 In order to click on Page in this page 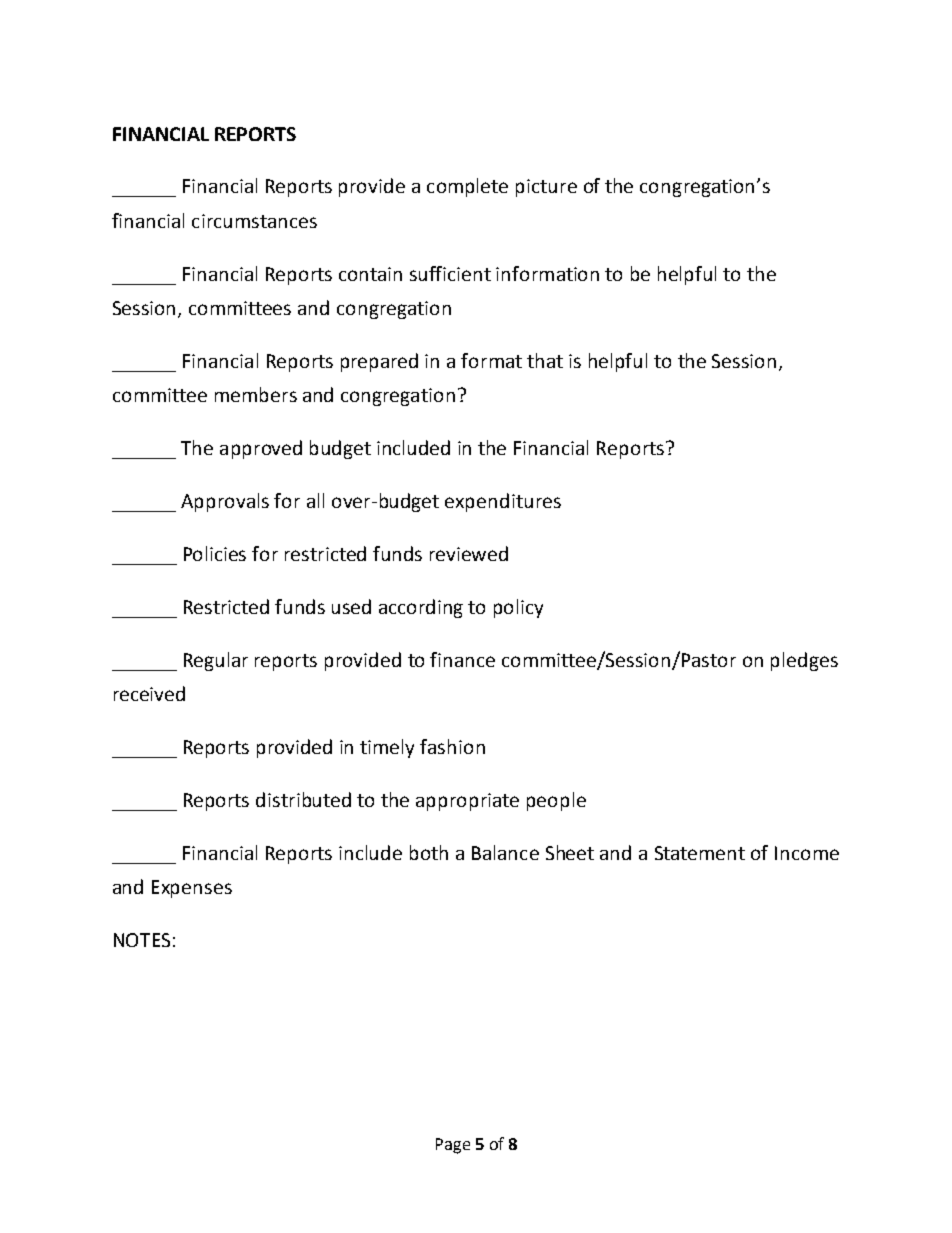, I will do `click(453, 1146)`.
